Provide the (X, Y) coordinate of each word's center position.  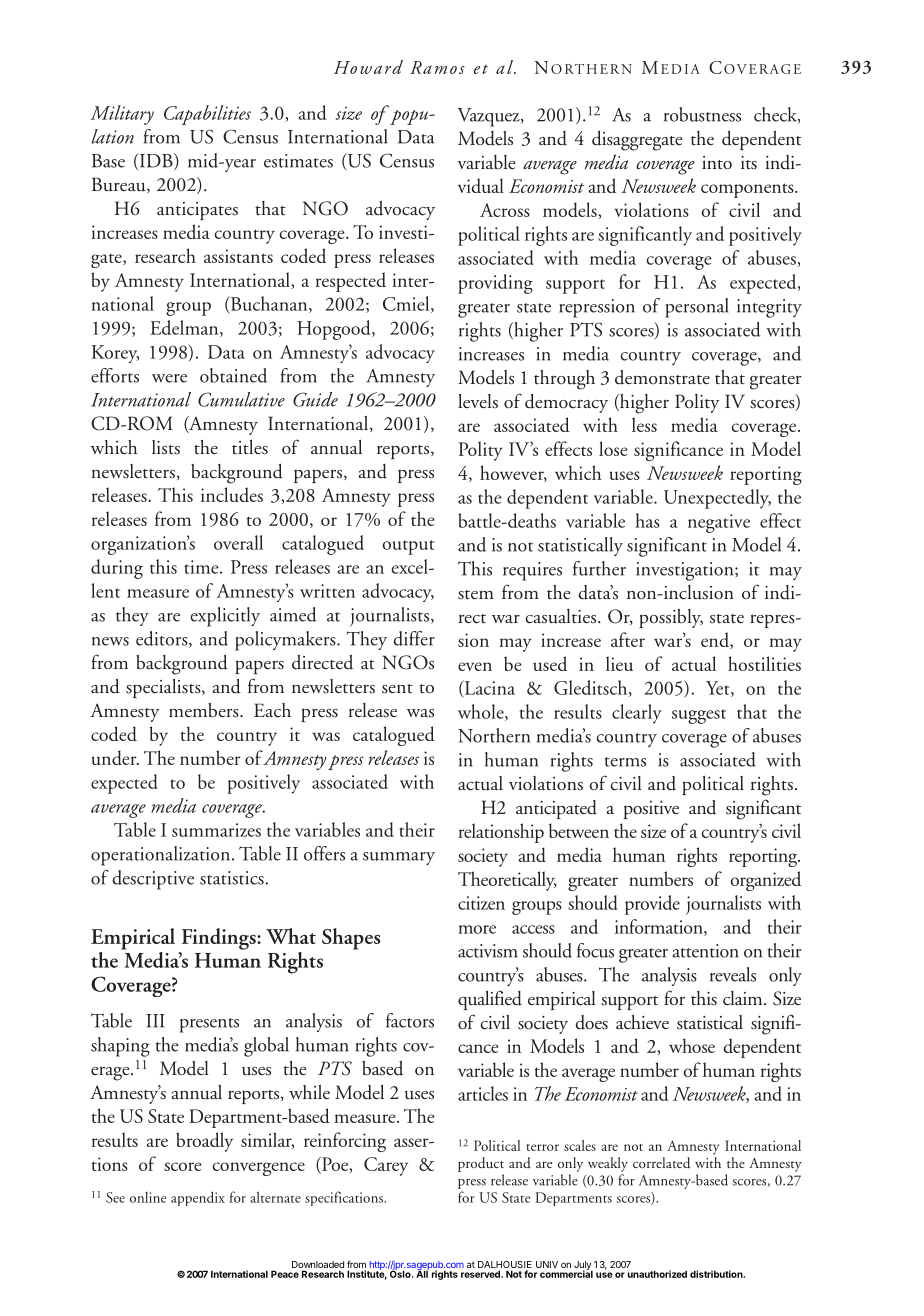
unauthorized (657, 1274)
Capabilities (207, 115)
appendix (198, 1198)
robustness (702, 114)
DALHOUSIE (505, 1266)
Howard (368, 67)
